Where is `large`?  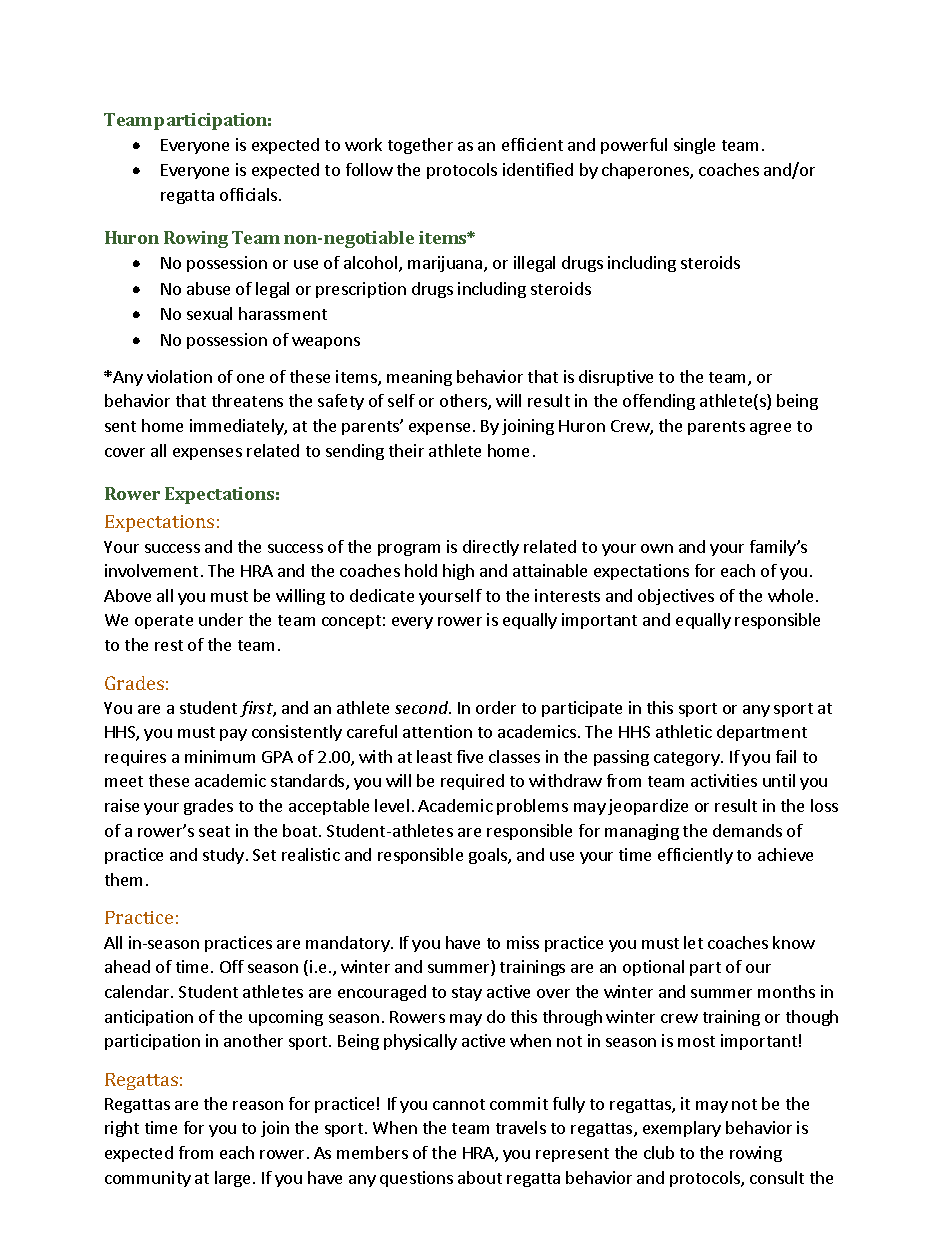 large is located at coordinates (232, 1179).
